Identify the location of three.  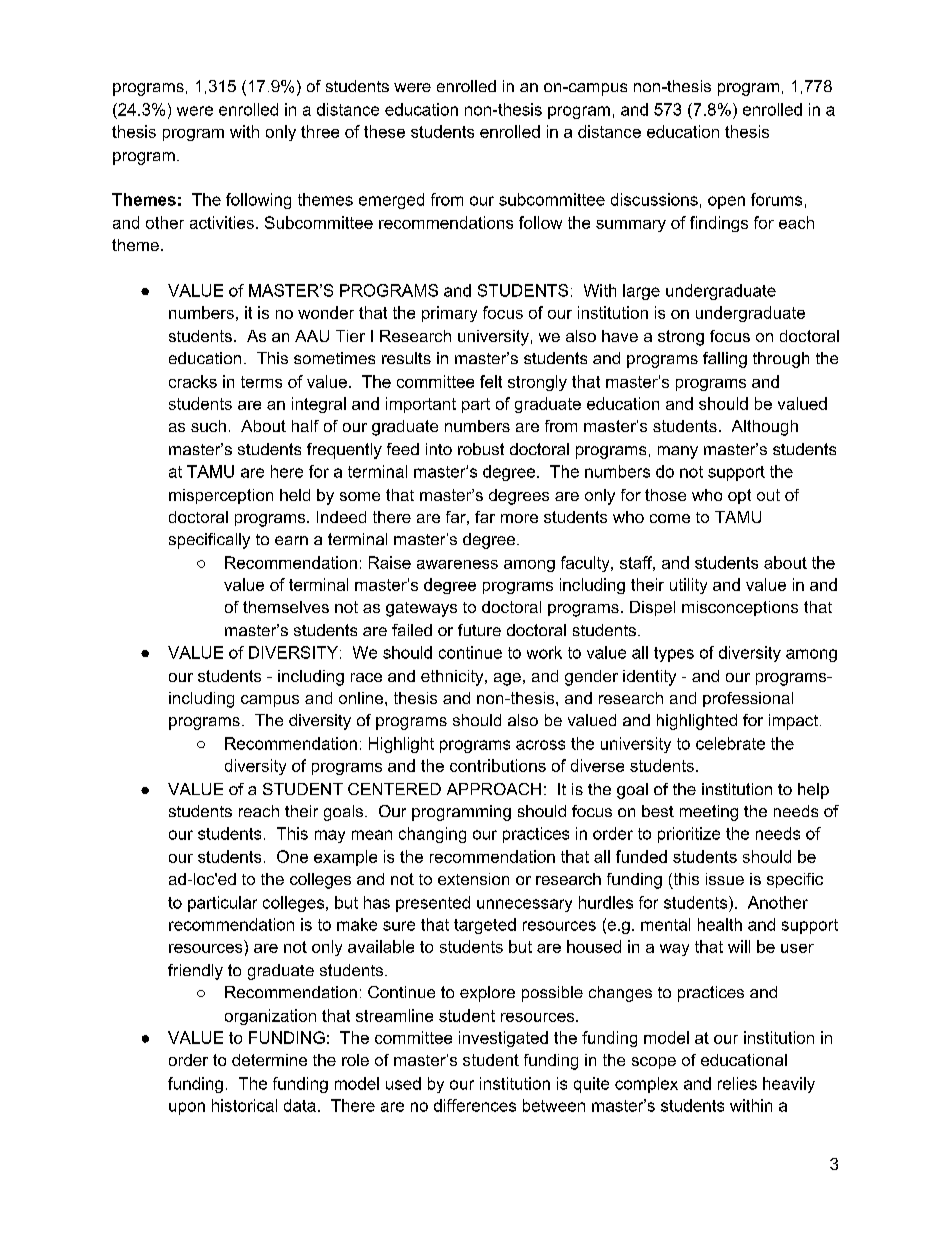
(320, 131).
